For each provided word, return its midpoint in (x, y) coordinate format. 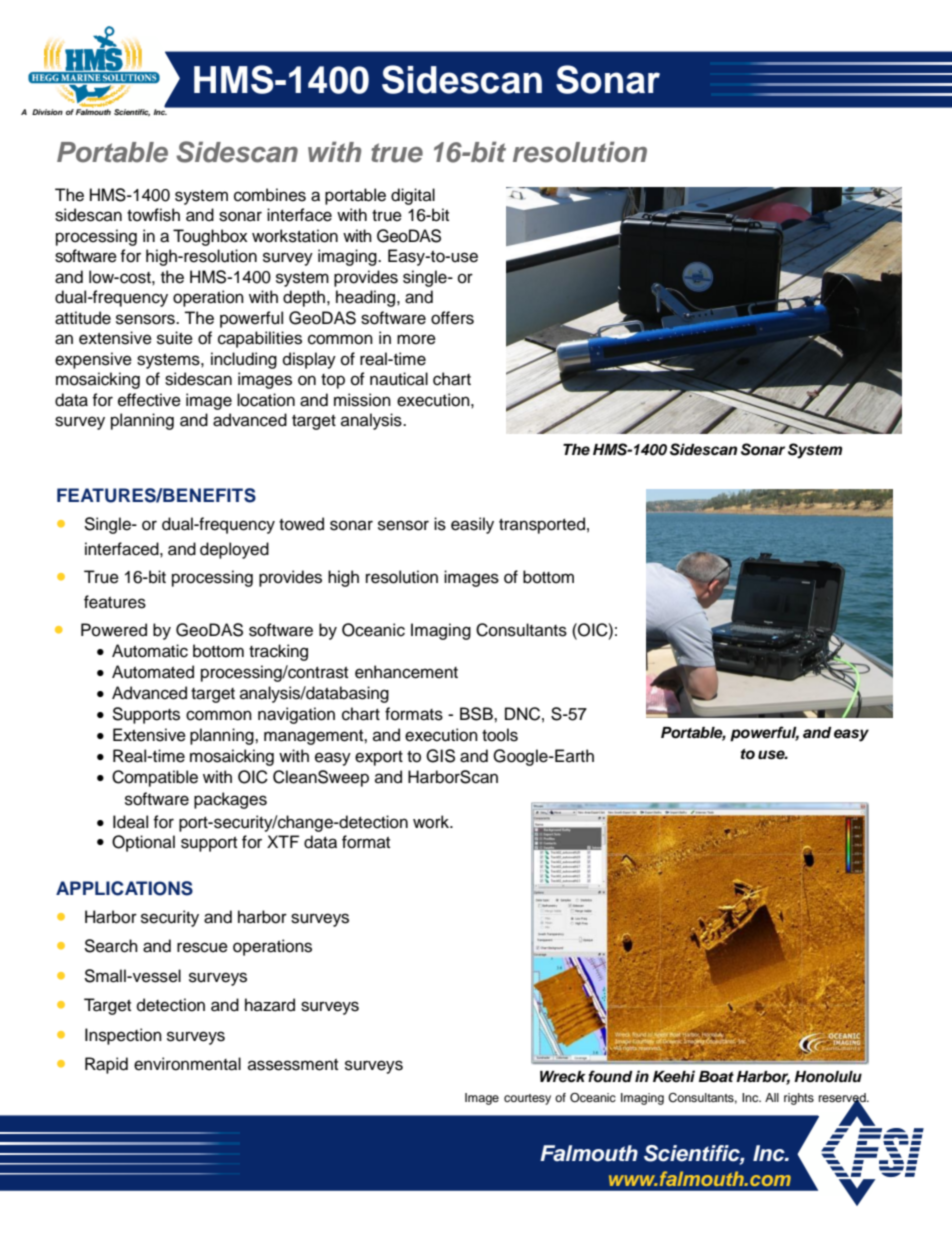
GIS (440, 756)
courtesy (527, 1099)
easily (472, 525)
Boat (716, 1077)
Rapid (106, 1065)
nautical (399, 379)
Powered (114, 630)
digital (413, 196)
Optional (143, 843)
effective (149, 400)
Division (47, 112)
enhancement (406, 672)
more (416, 339)
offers (452, 318)
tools (500, 735)
